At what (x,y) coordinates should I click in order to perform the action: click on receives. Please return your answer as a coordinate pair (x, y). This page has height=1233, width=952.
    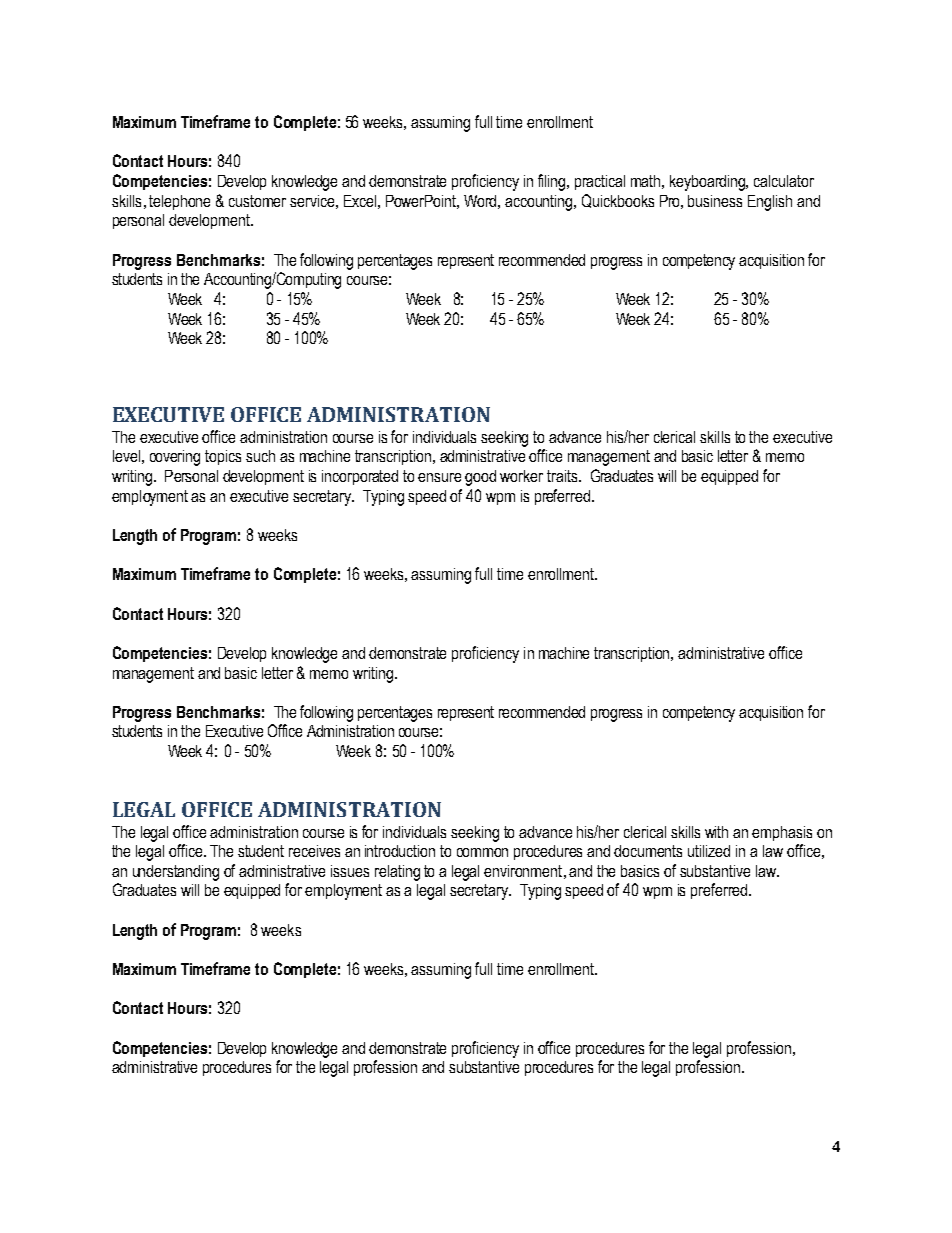
    Looking at the image, I should click on (314, 851).
